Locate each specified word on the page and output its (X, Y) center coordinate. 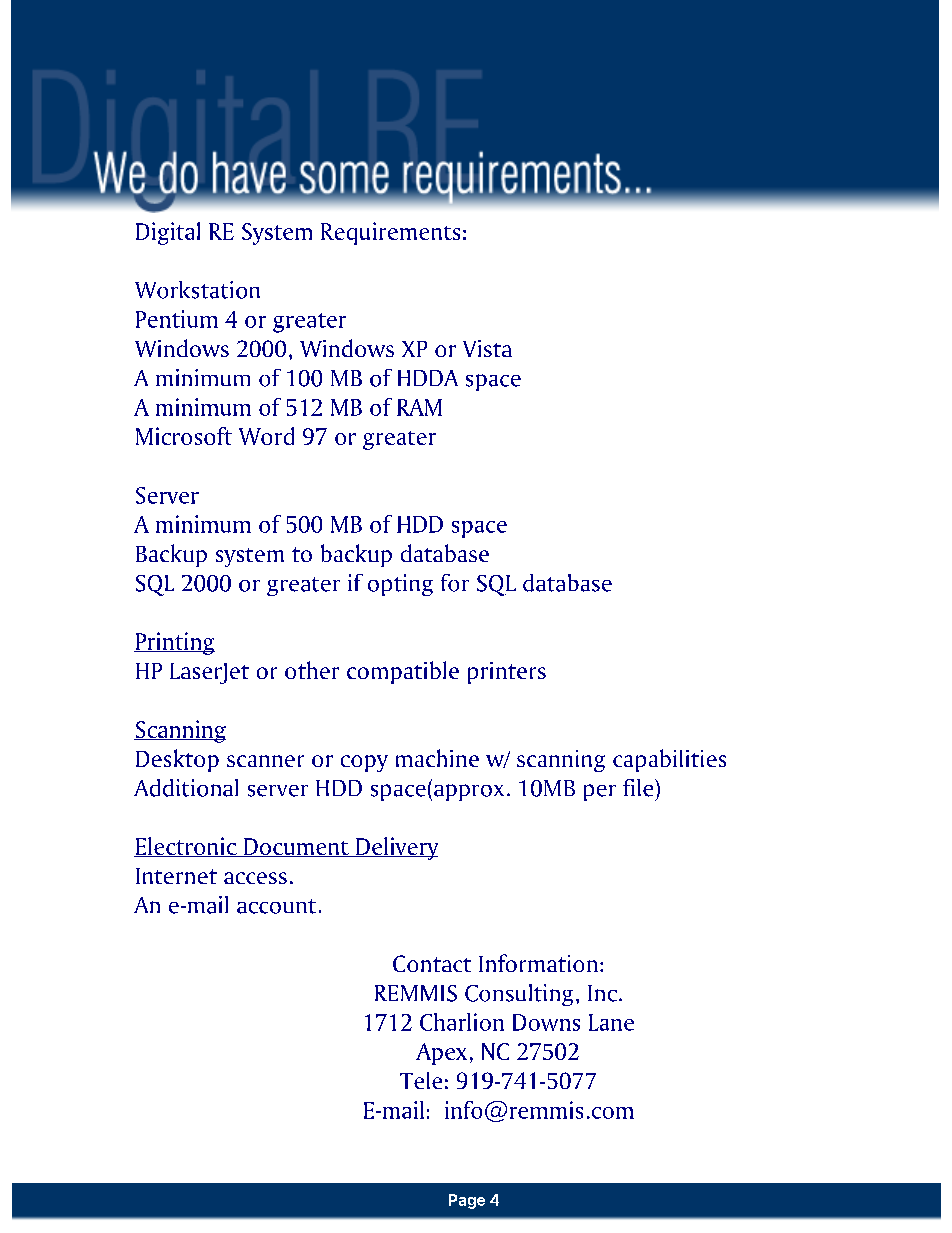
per (600, 792)
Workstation (197, 290)
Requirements (390, 233)
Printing (174, 643)
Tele (421, 1080)
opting (400, 585)
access (255, 878)
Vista (487, 348)
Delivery (396, 848)
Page (467, 1201)
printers (507, 673)
